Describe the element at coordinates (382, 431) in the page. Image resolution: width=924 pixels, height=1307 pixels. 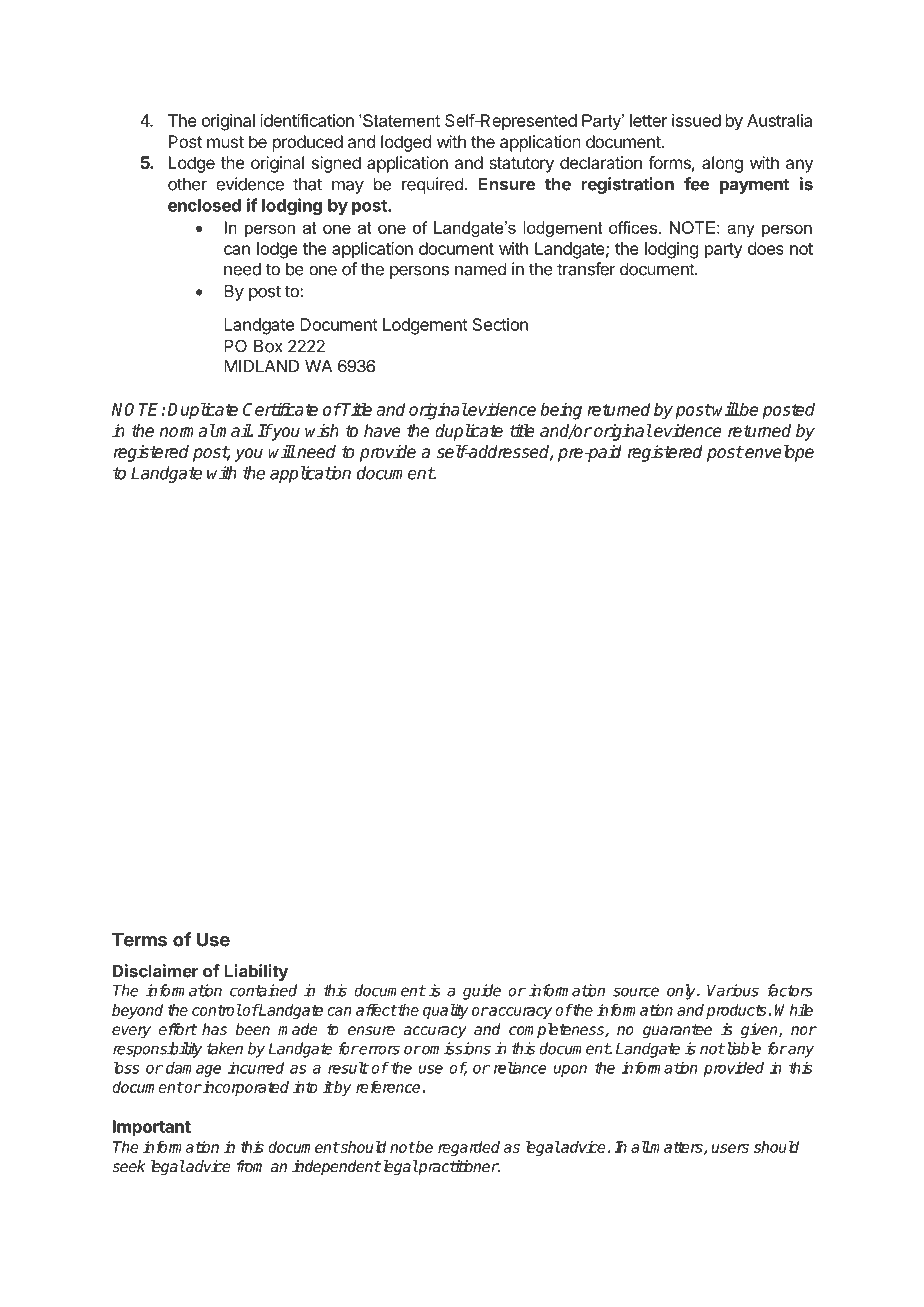
I see `have` at that location.
